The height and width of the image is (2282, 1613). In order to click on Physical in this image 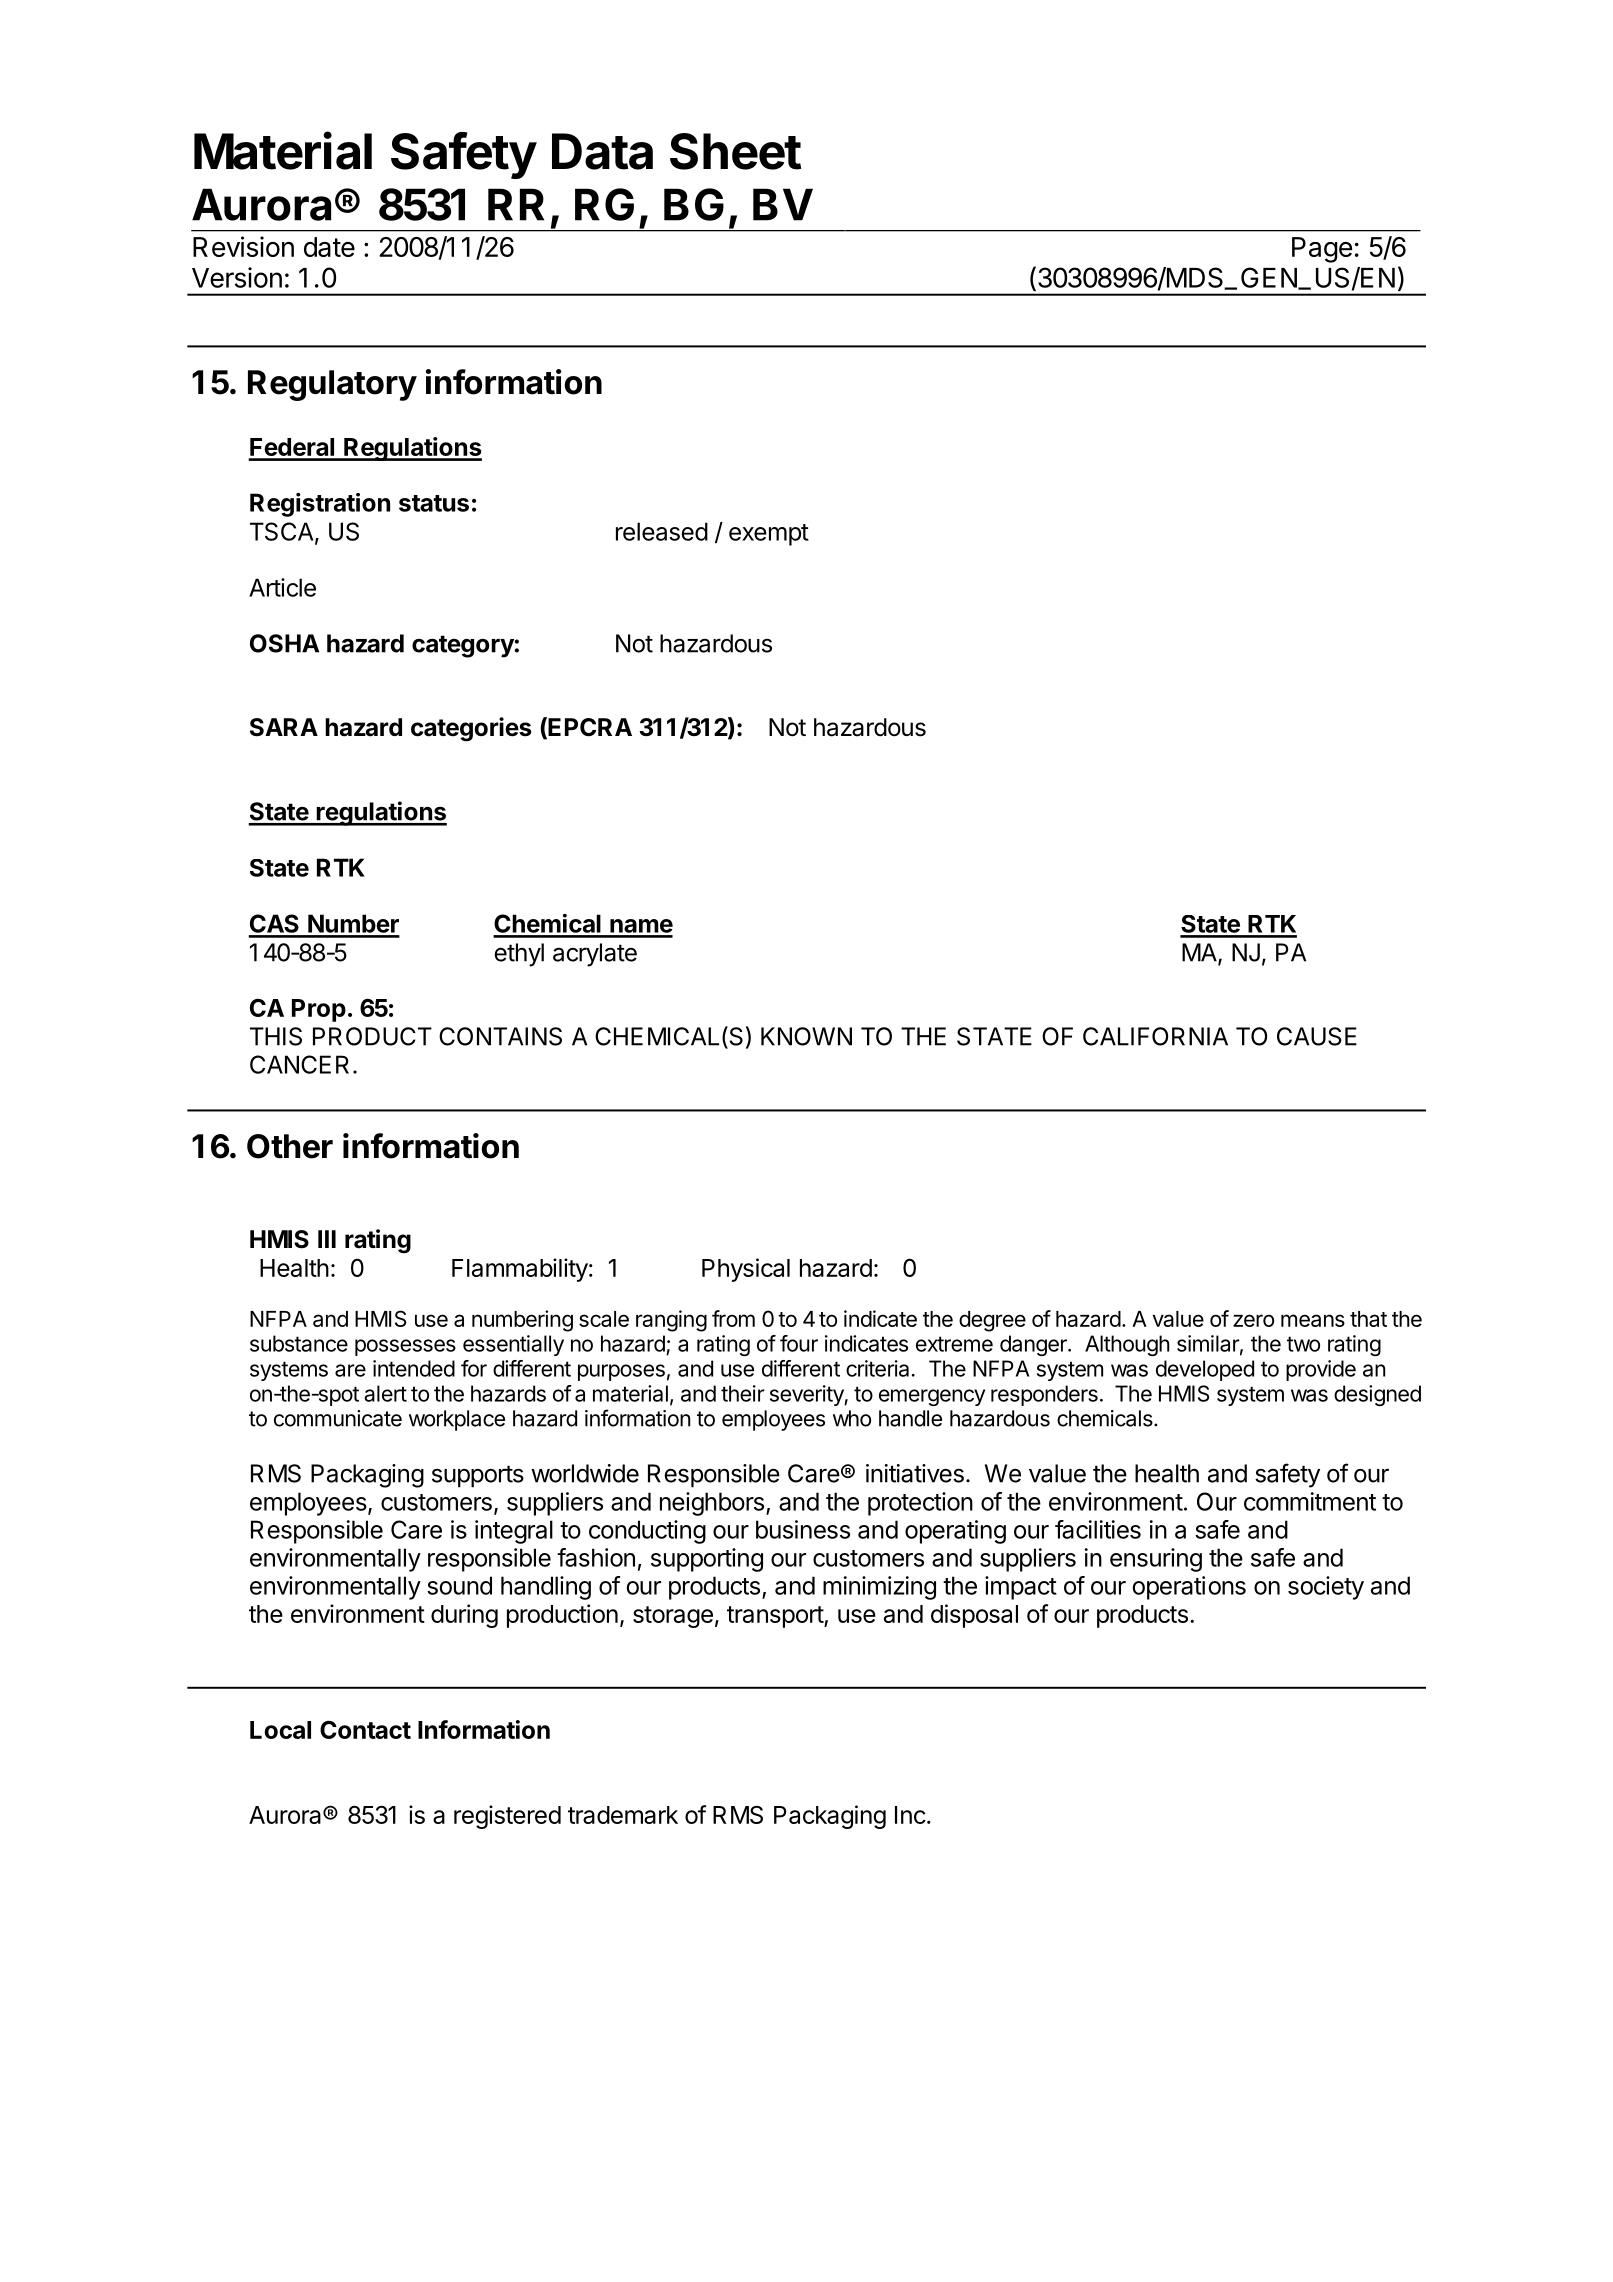, I will do `click(746, 1270)`.
